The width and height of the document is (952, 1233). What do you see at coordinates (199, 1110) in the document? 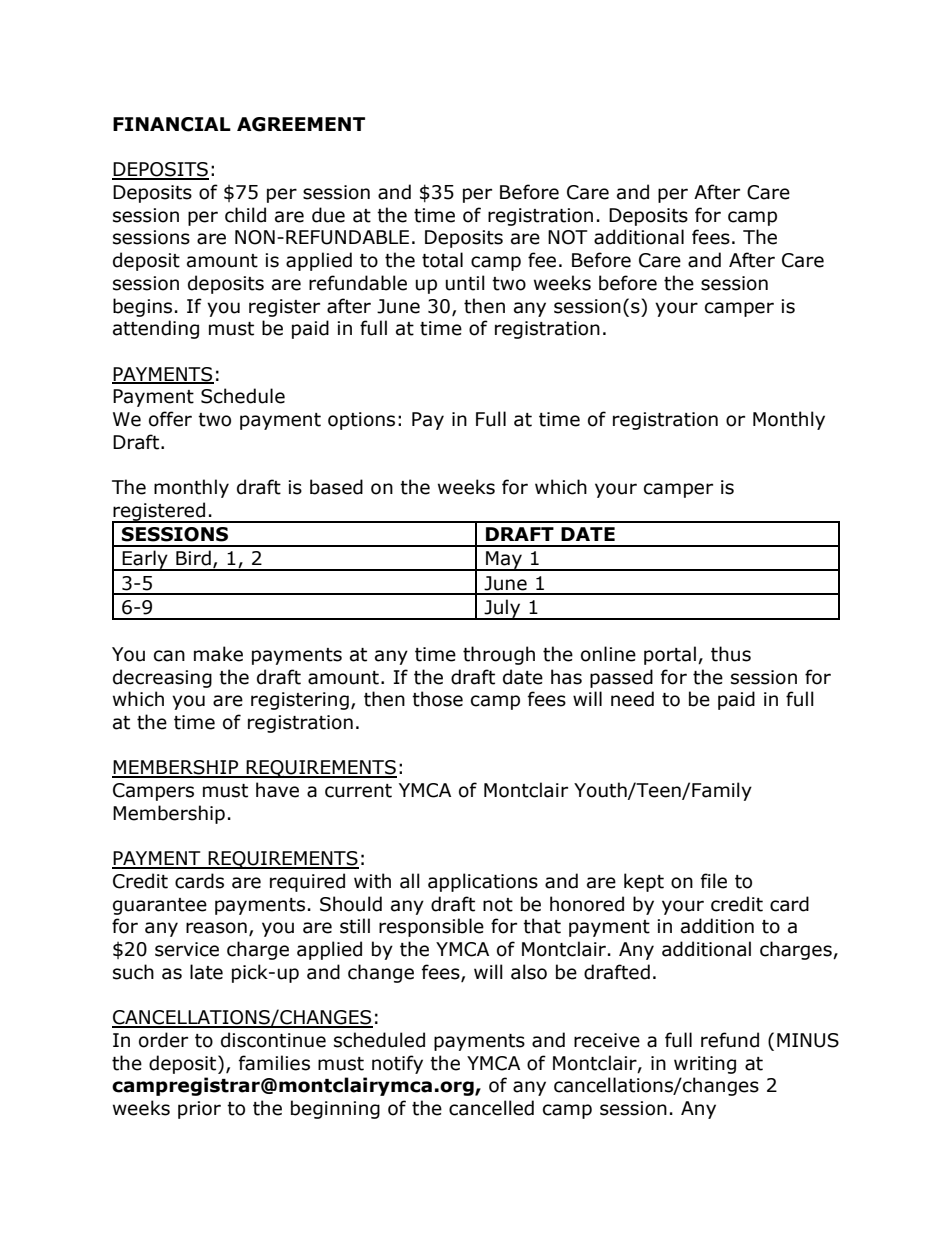
I see `prior` at bounding box center [199, 1110].
